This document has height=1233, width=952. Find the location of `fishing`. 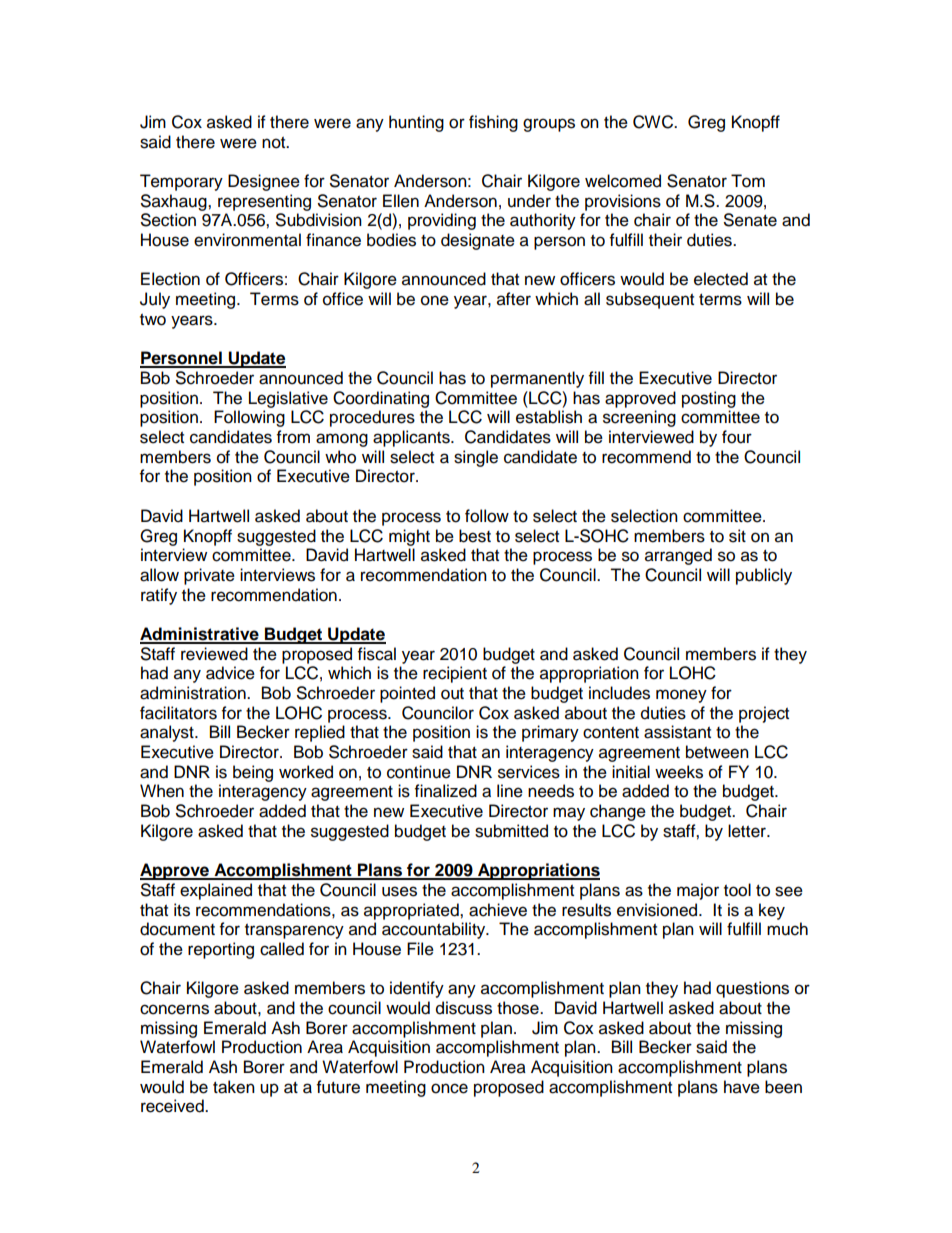

fishing is located at coordinates (493, 123).
